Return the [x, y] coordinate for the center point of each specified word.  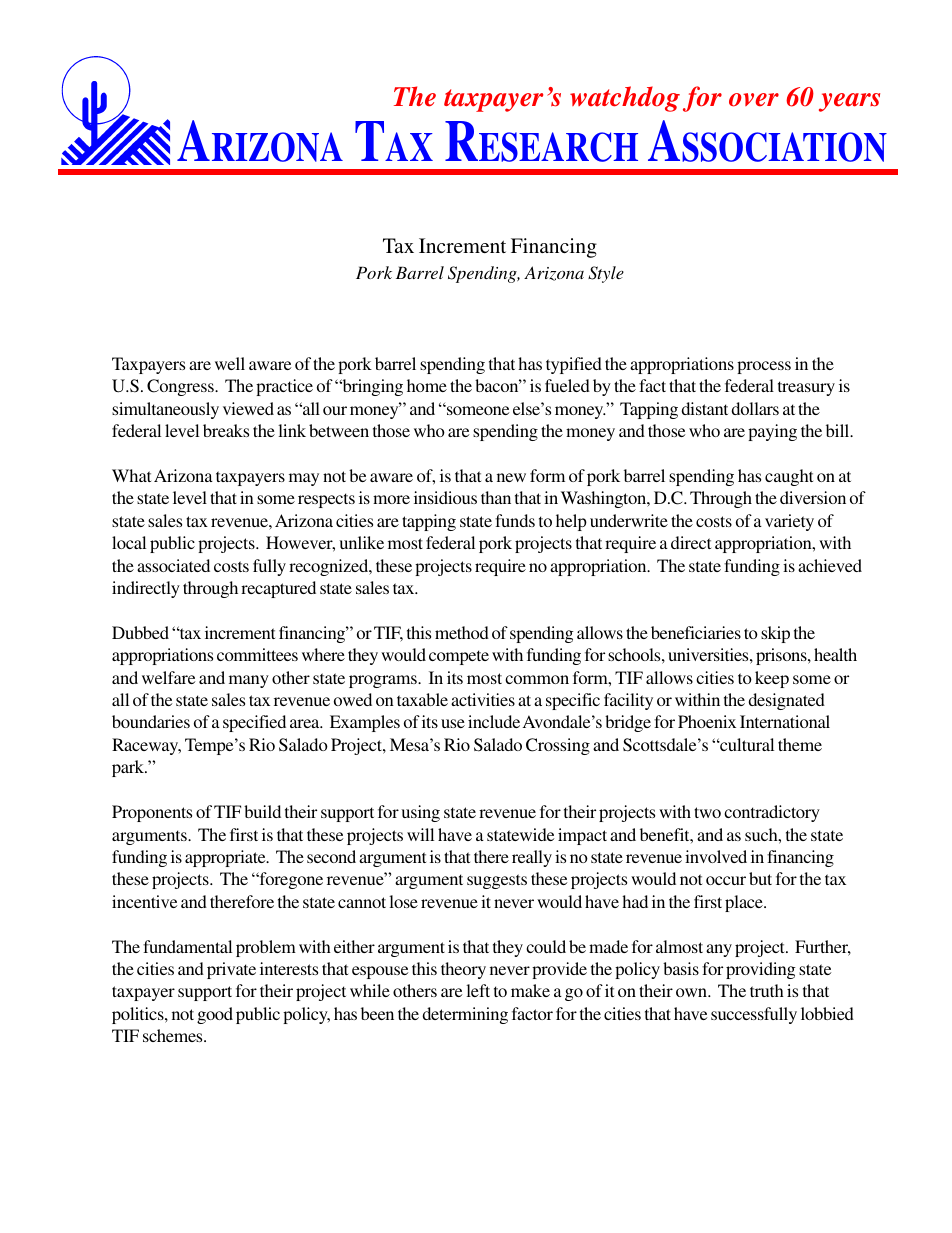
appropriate [226, 858]
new [511, 477]
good [215, 1015]
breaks [226, 430]
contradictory [772, 813]
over [754, 100]
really [532, 858]
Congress [181, 387]
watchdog [625, 99]
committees [257, 654]
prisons [782, 656]
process [764, 367]
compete [459, 657]
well [230, 363]
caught [789, 477]
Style [606, 274]
